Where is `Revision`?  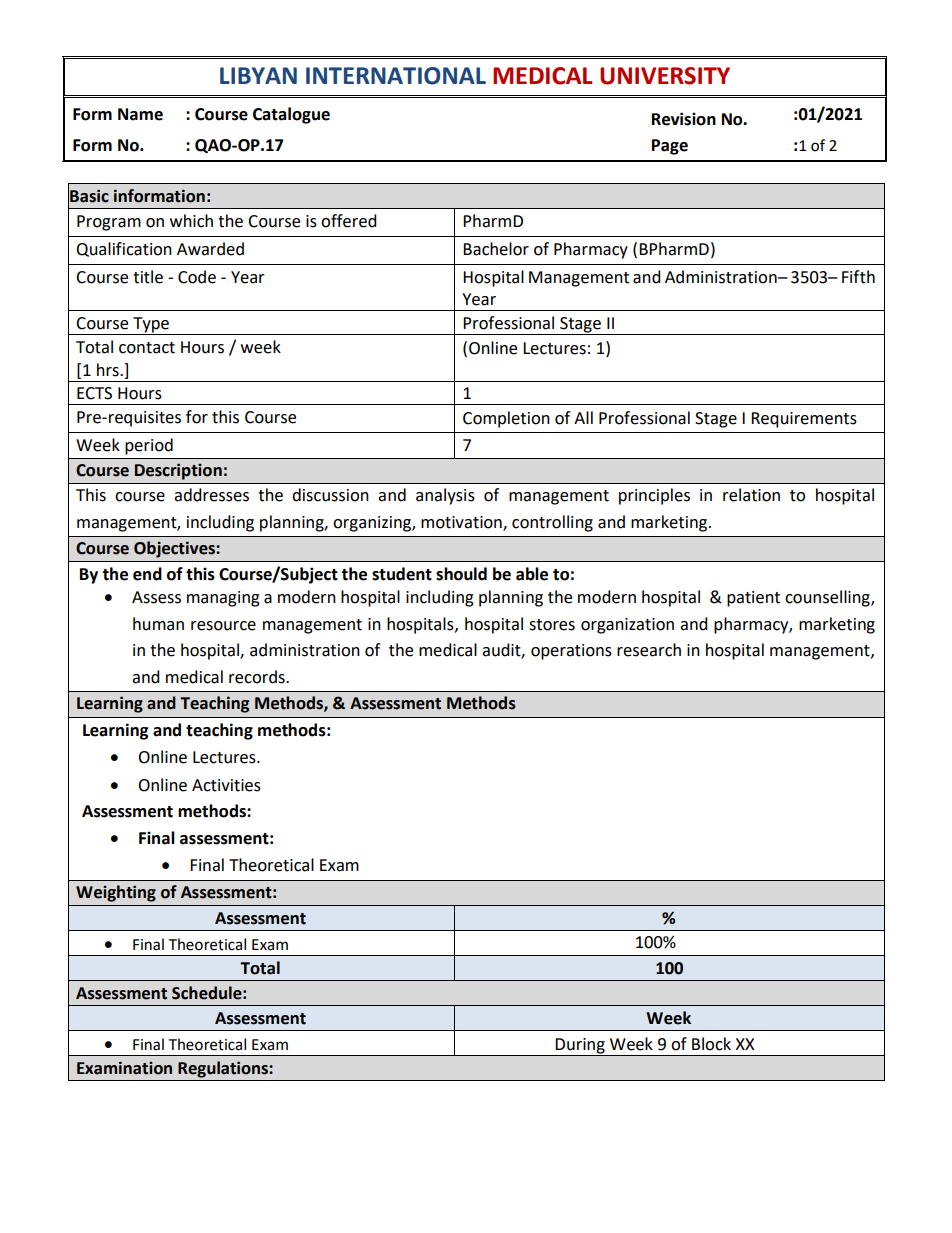
Revision is located at coordinates (684, 119).
